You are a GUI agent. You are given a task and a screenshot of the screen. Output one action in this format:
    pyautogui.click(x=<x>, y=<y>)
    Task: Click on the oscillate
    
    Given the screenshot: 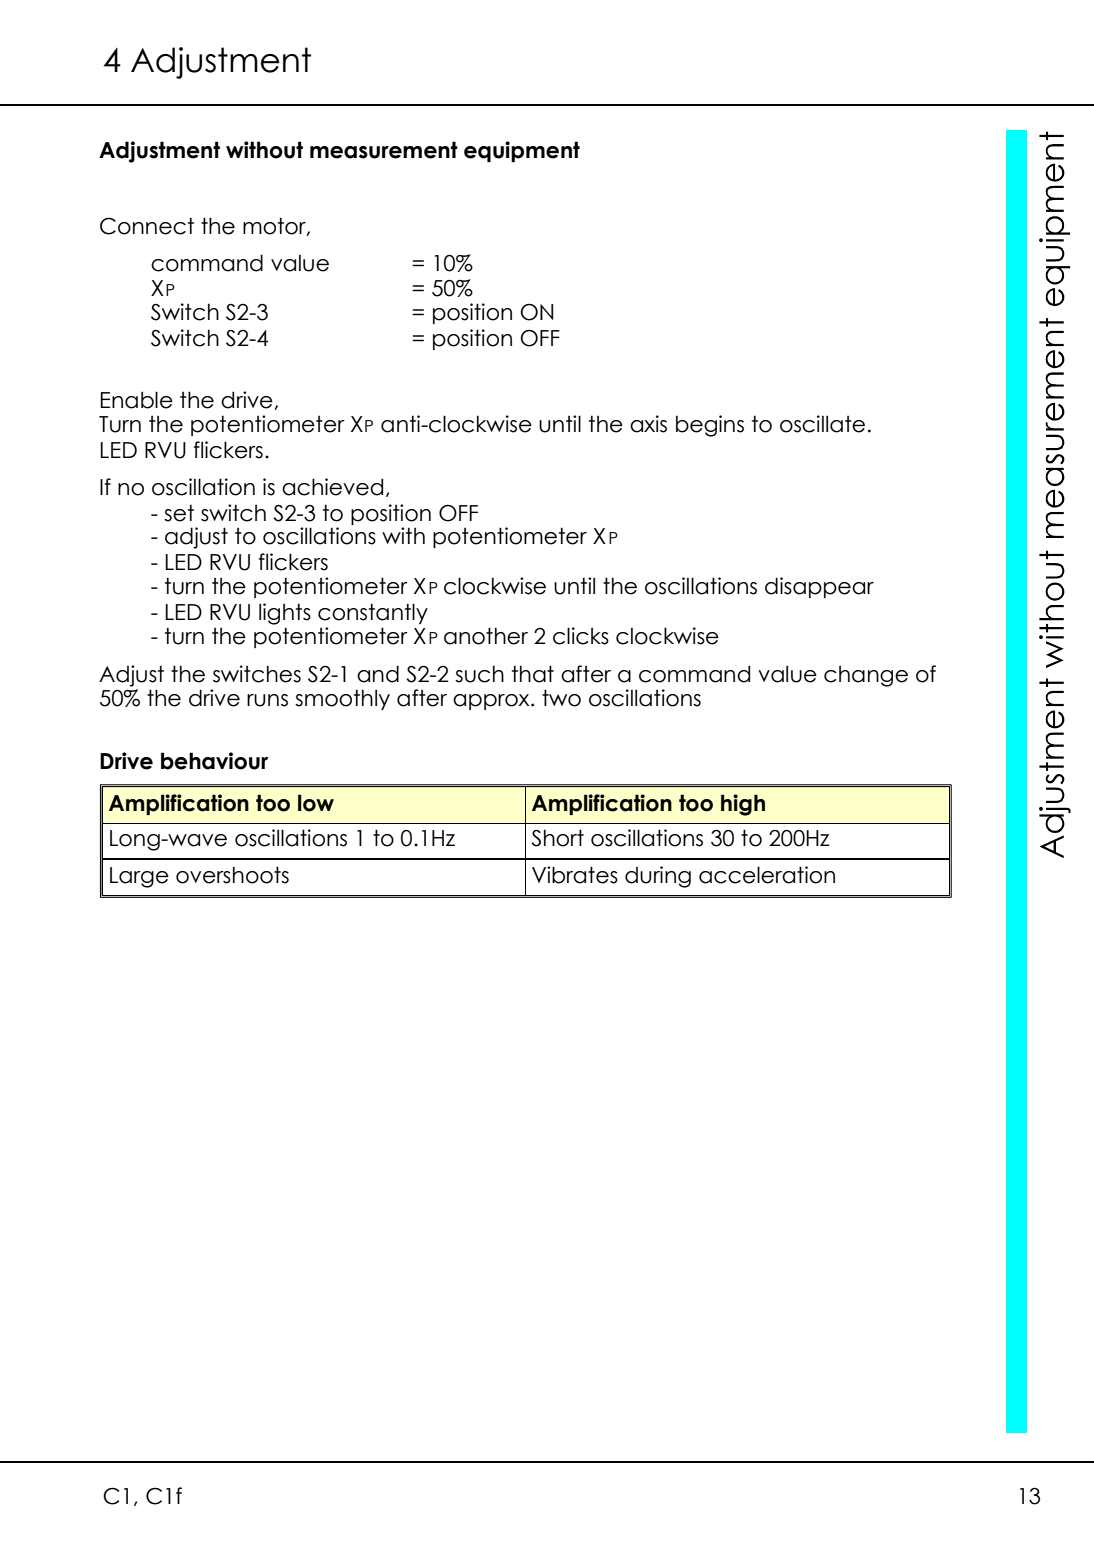 What is the action you would take?
    pyautogui.click(x=822, y=424)
